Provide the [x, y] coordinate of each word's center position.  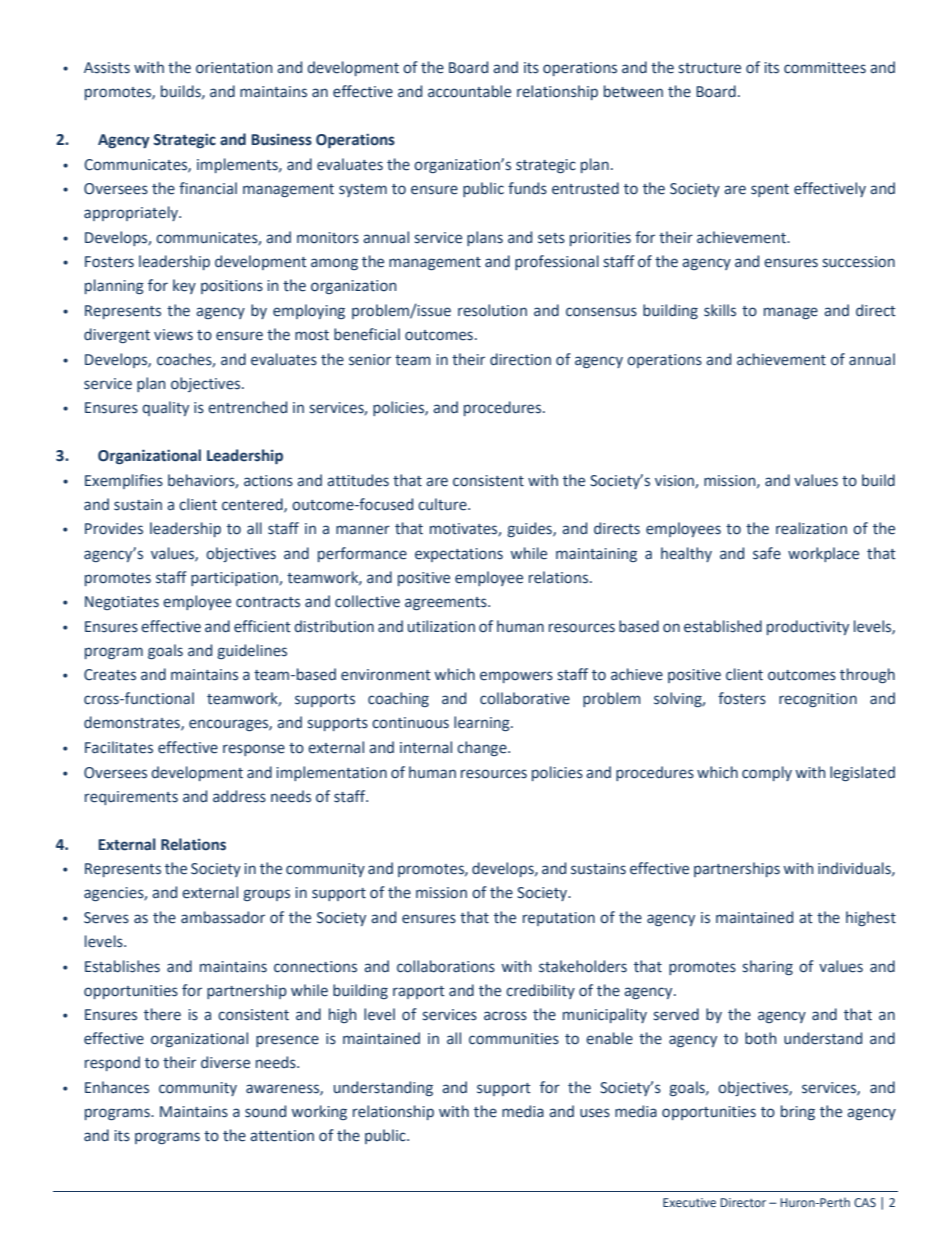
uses [595, 1113]
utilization [441, 626]
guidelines [252, 651]
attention [282, 1136]
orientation [234, 68]
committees [825, 68]
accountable [469, 91]
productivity [808, 627]
